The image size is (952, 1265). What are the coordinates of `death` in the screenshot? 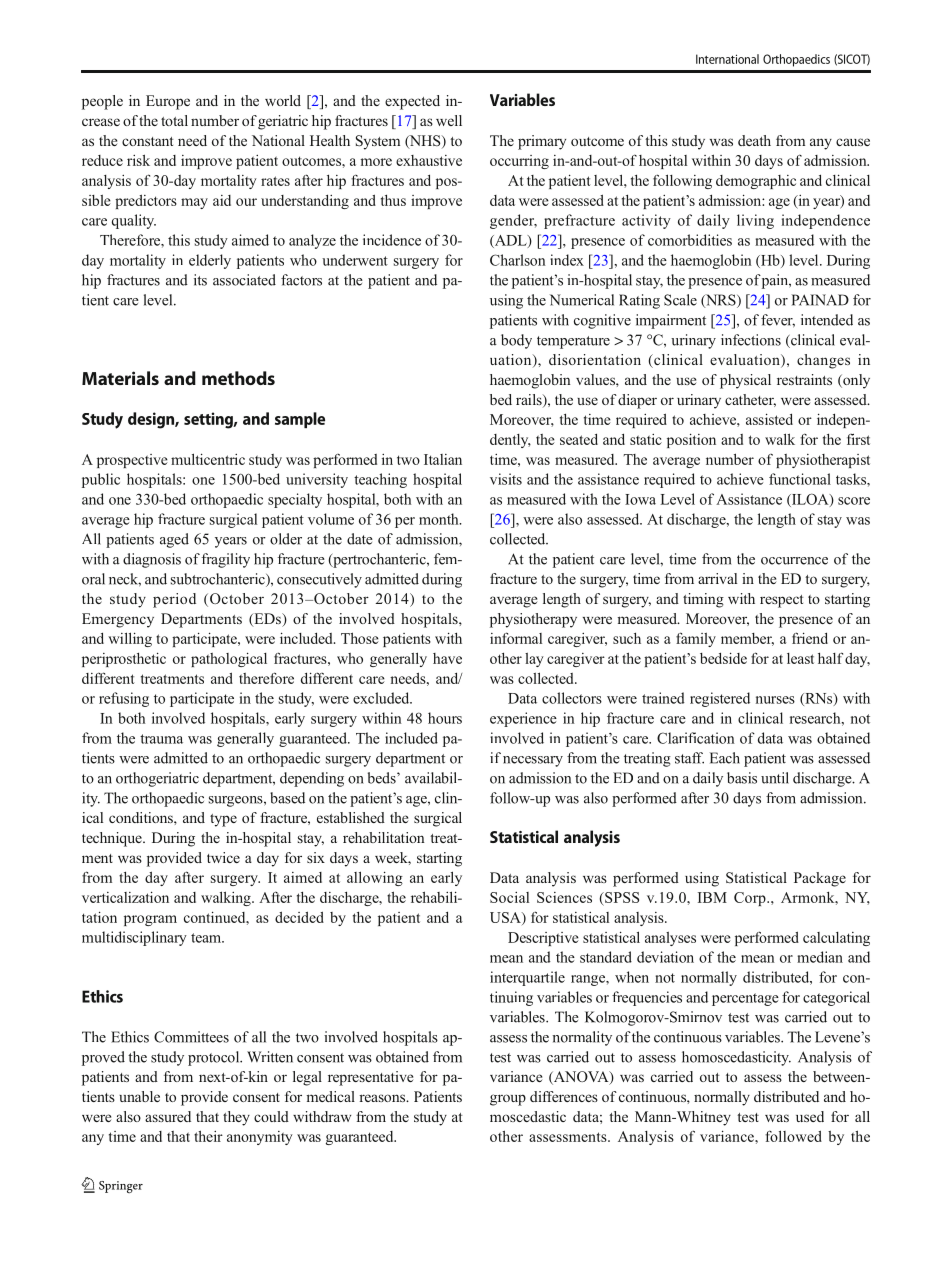 It's located at (754, 140).
